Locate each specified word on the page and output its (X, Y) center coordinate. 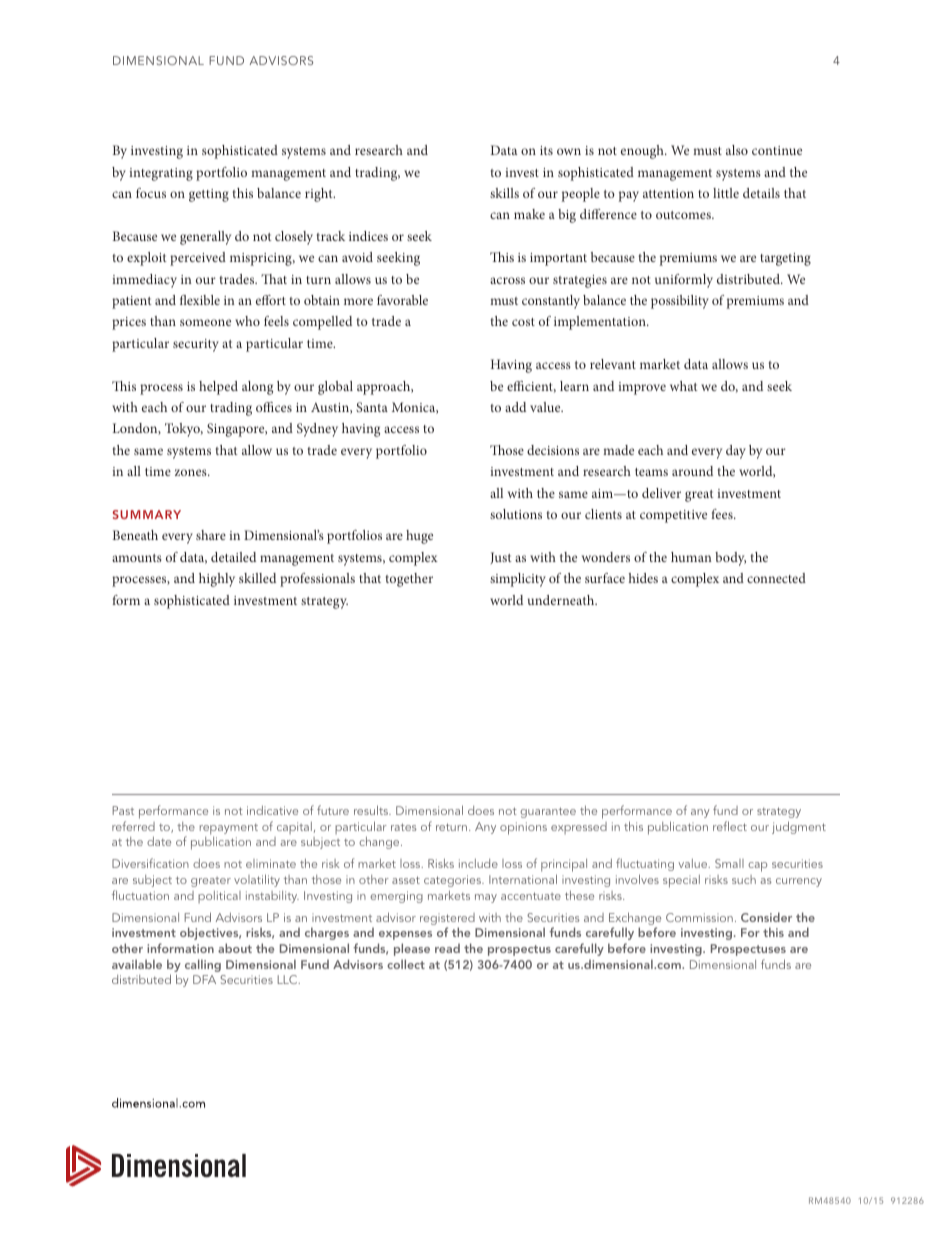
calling (203, 965)
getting (209, 195)
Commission (699, 917)
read (447, 948)
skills (504, 193)
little (726, 193)
